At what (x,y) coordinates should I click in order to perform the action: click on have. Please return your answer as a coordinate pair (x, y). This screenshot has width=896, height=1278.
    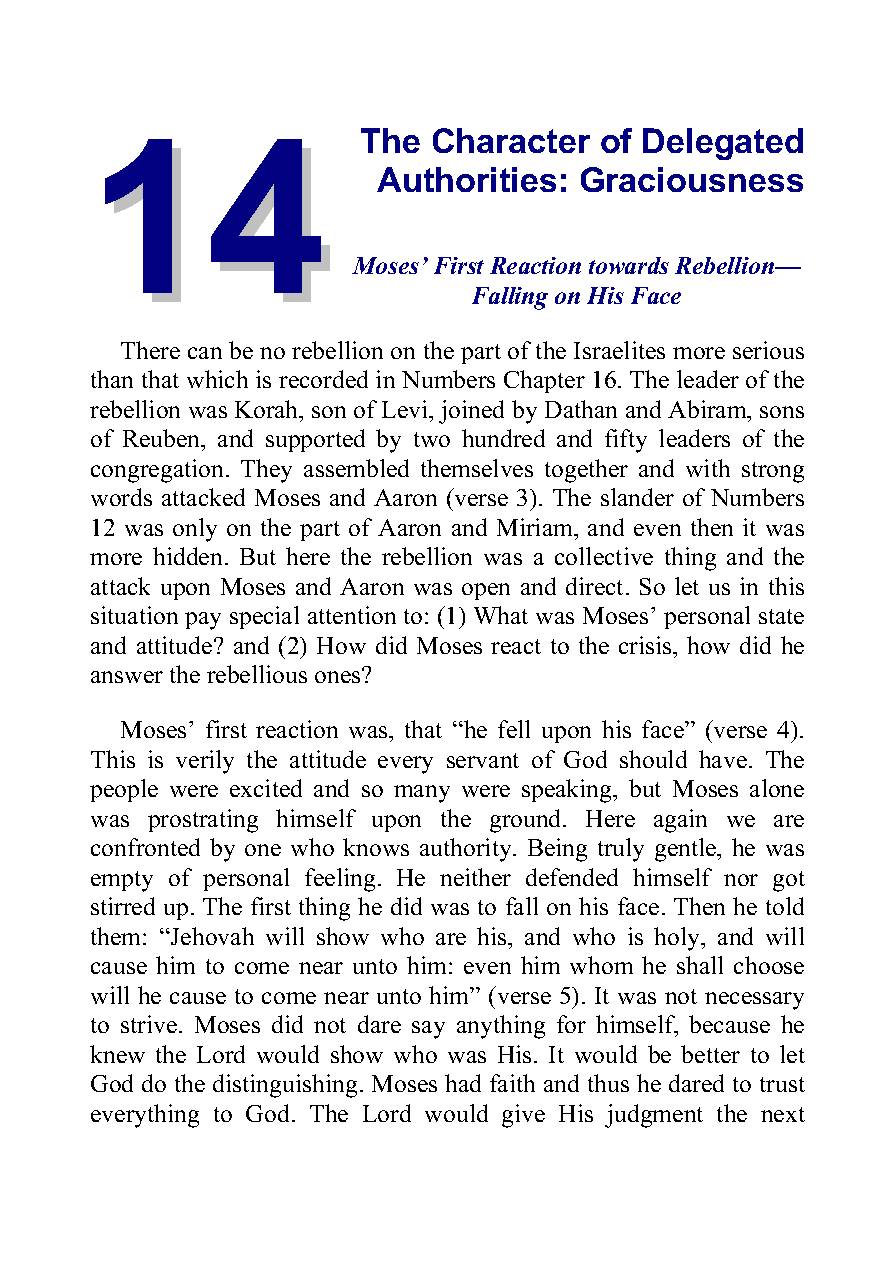
    Looking at the image, I should click on (723, 759).
